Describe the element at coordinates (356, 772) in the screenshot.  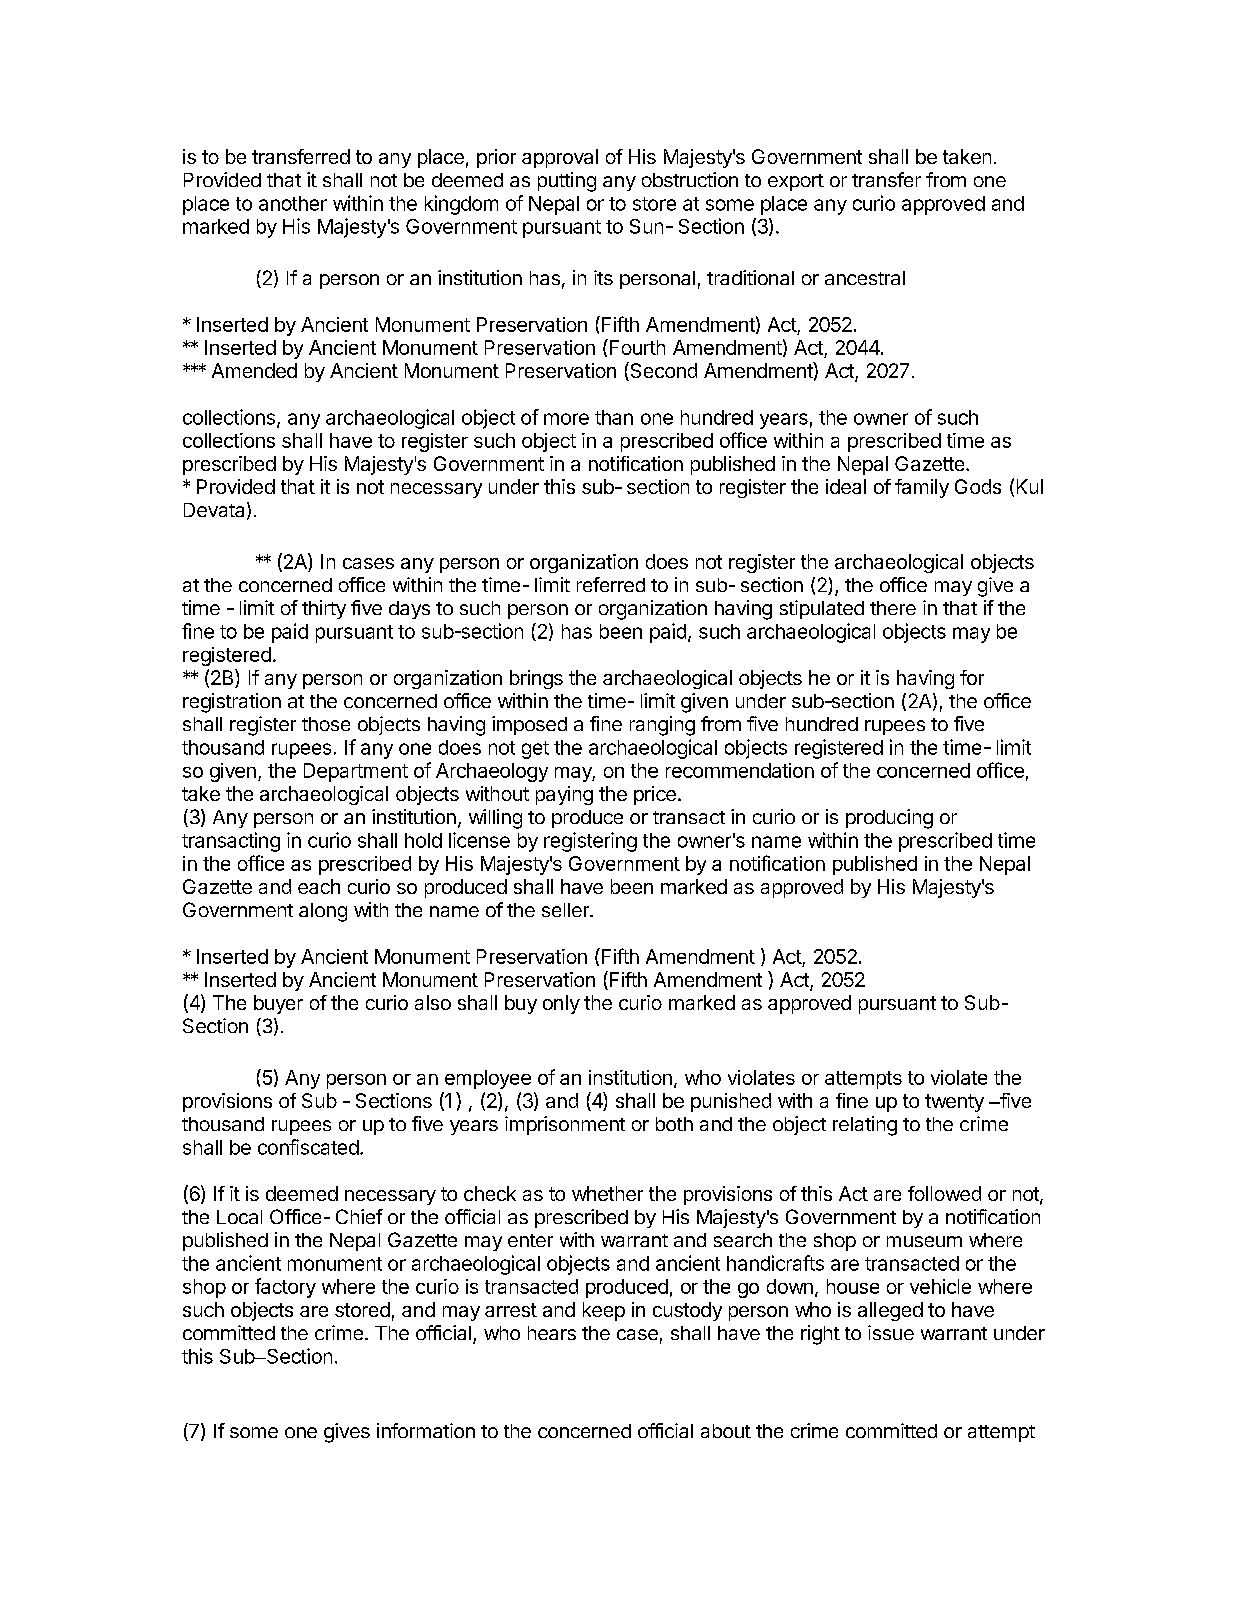
I see `Department` at that location.
